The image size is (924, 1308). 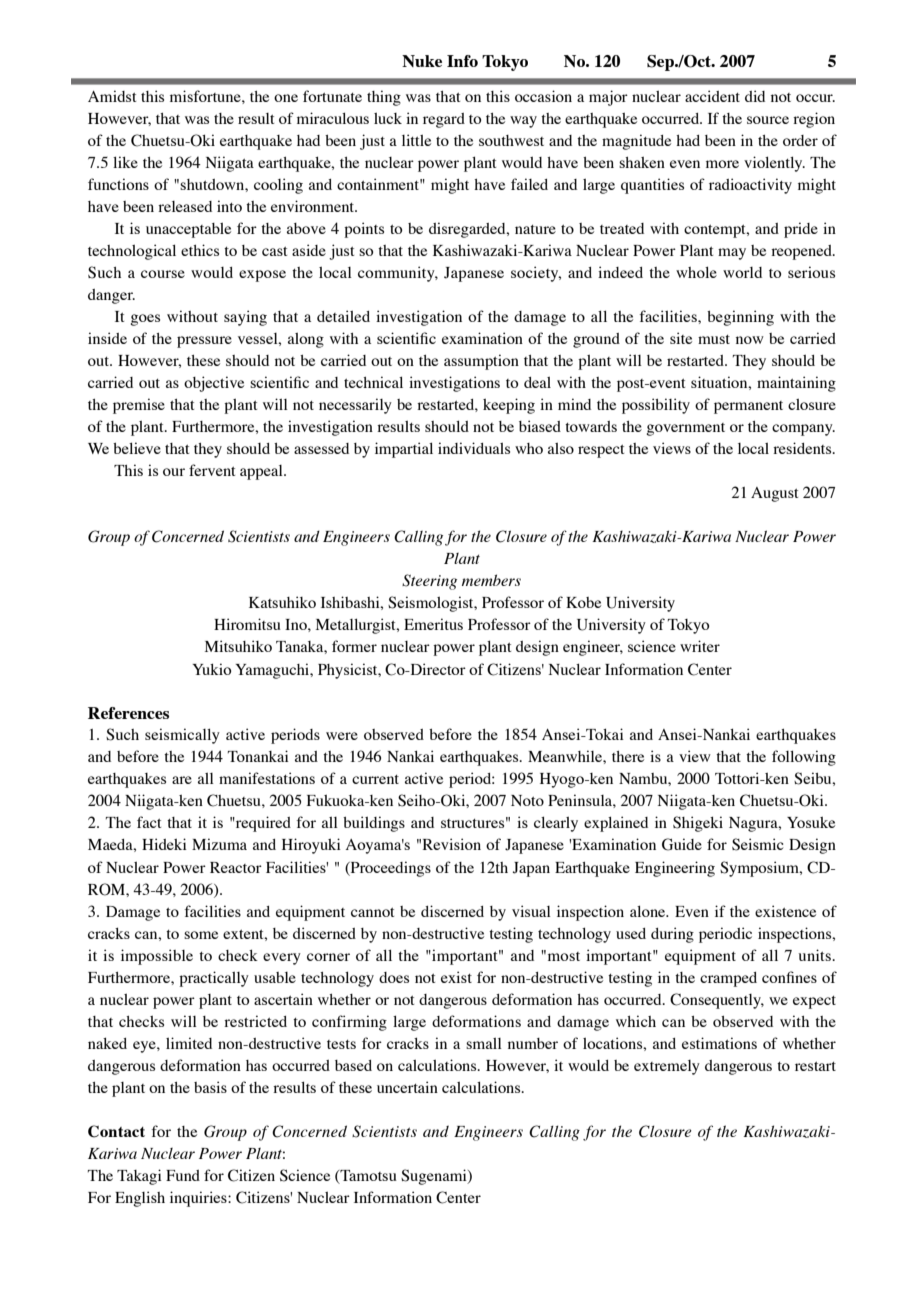 What do you see at coordinates (433, 624) in the document?
I see `Emeritus` at bounding box center [433, 624].
